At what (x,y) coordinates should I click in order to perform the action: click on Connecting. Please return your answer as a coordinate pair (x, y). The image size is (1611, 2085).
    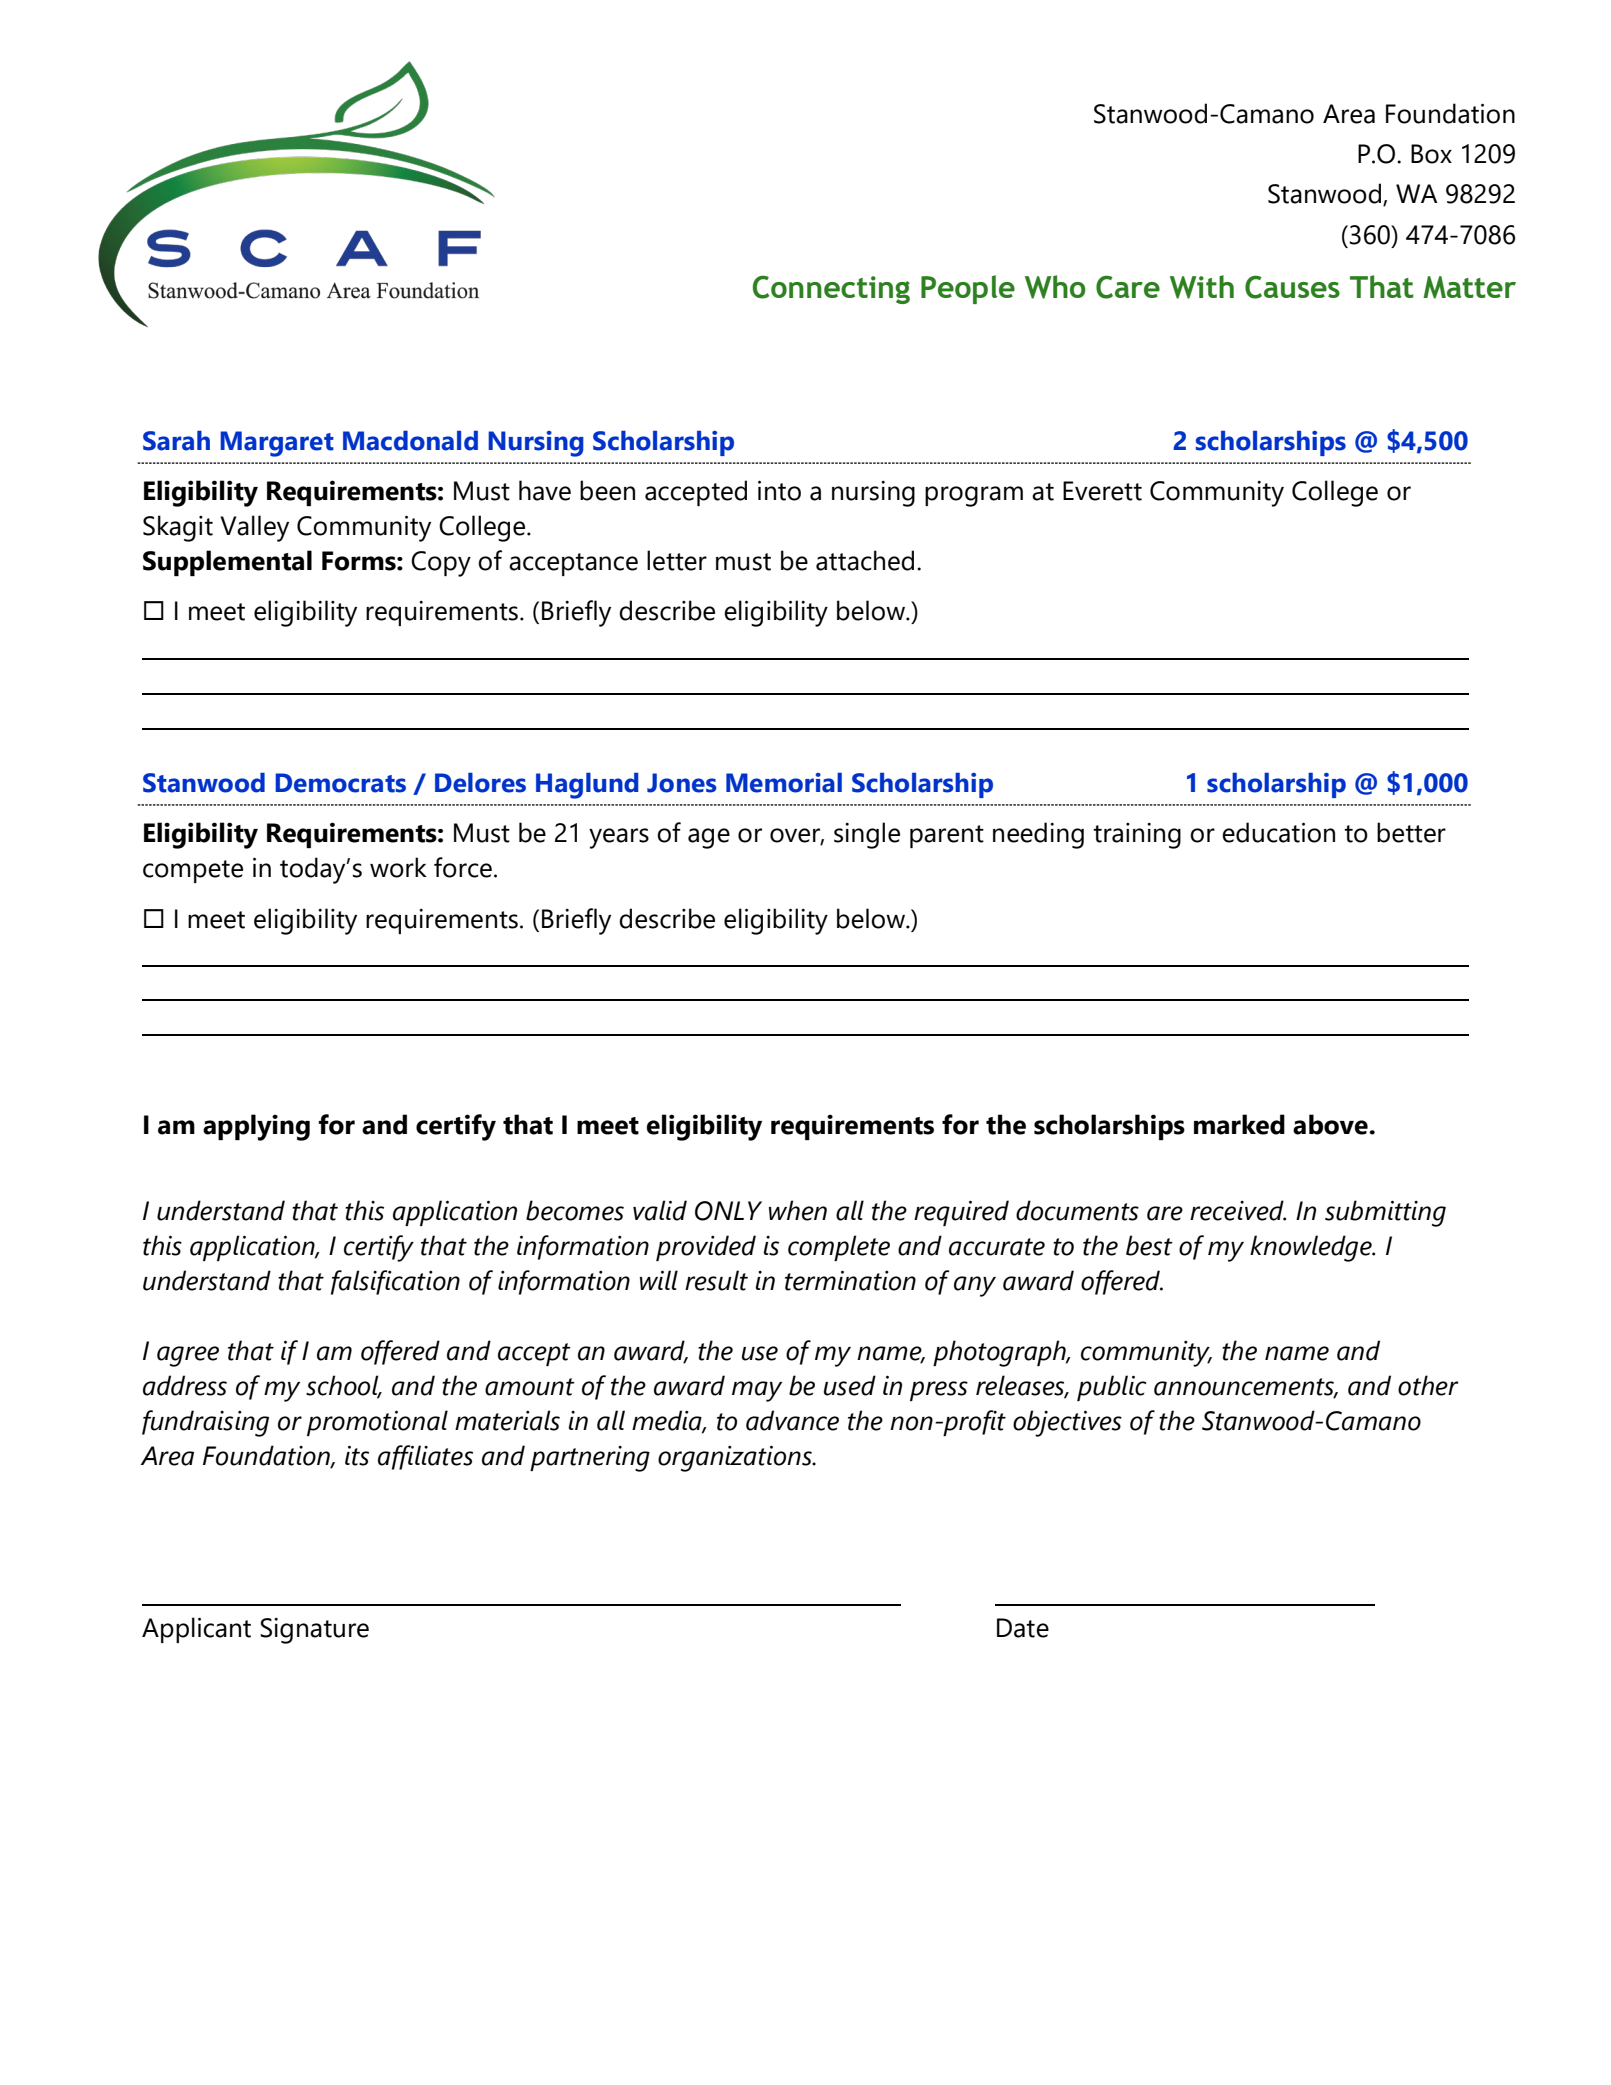
    Looking at the image, I should click on (831, 289).
